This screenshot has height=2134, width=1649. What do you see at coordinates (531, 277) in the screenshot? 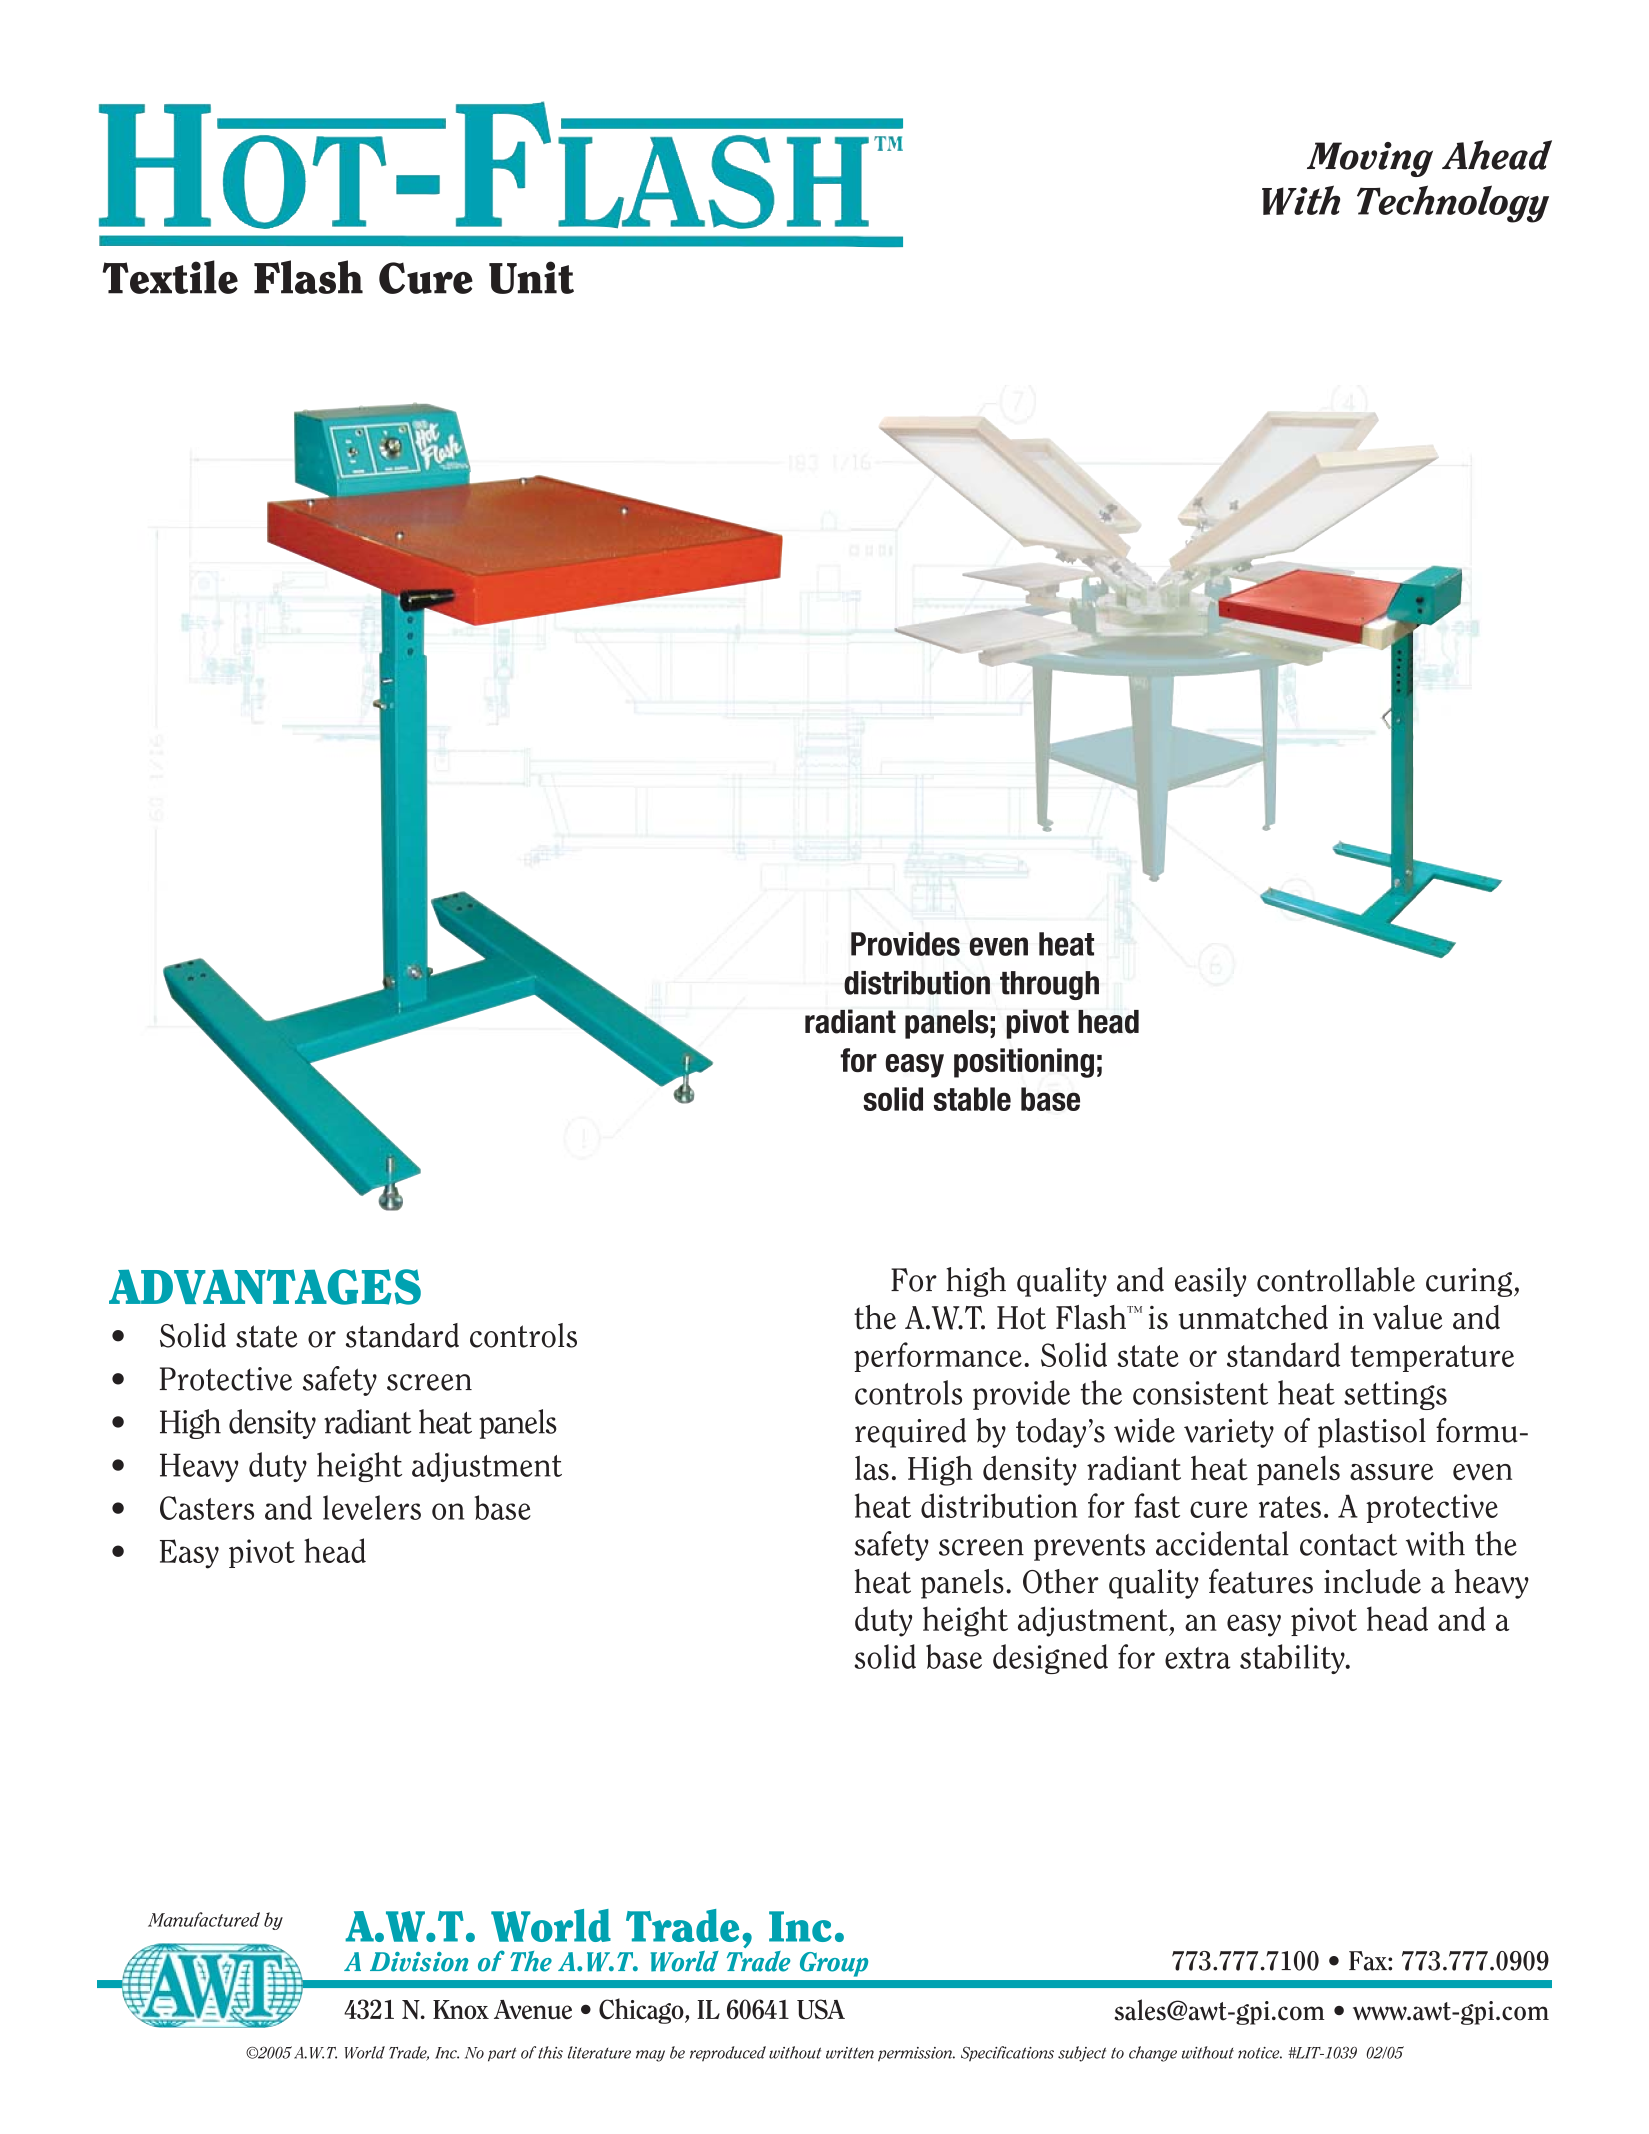
I see `Unit` at bounding box center [531, 277].
